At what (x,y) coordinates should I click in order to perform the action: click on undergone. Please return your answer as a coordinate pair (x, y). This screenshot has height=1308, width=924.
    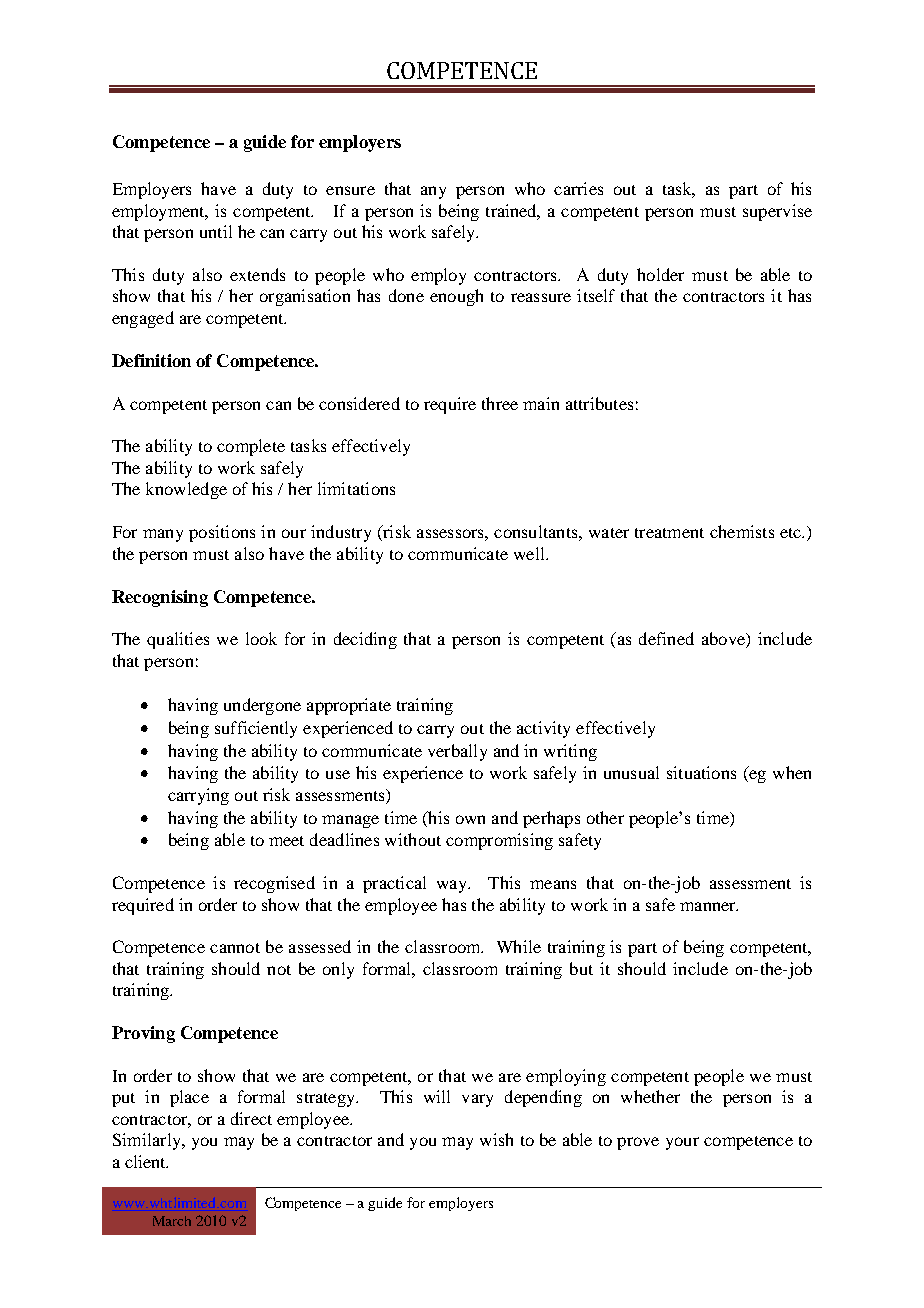
    Looking at the image, I should click on (262, 706).
